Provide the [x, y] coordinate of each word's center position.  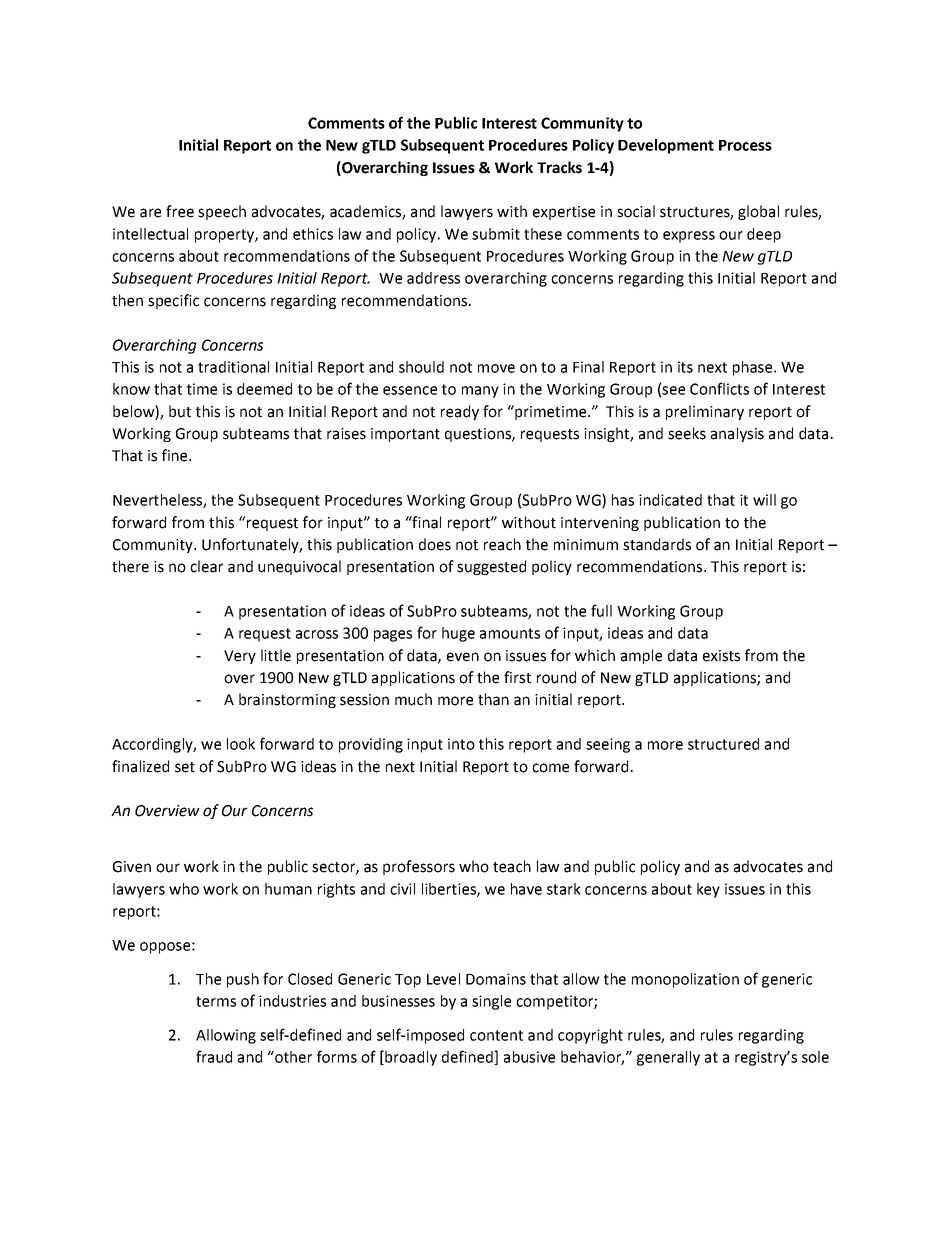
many [480, 392]
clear [206, 566]
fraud [214, 1056]
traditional [233, 367]
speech [222, 212]
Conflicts [719, 388]
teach [512, 866]
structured [723, 744]
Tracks [559, 167]
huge [458, 634]
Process [745, 145]
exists [721, 656]
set [185, 767]
